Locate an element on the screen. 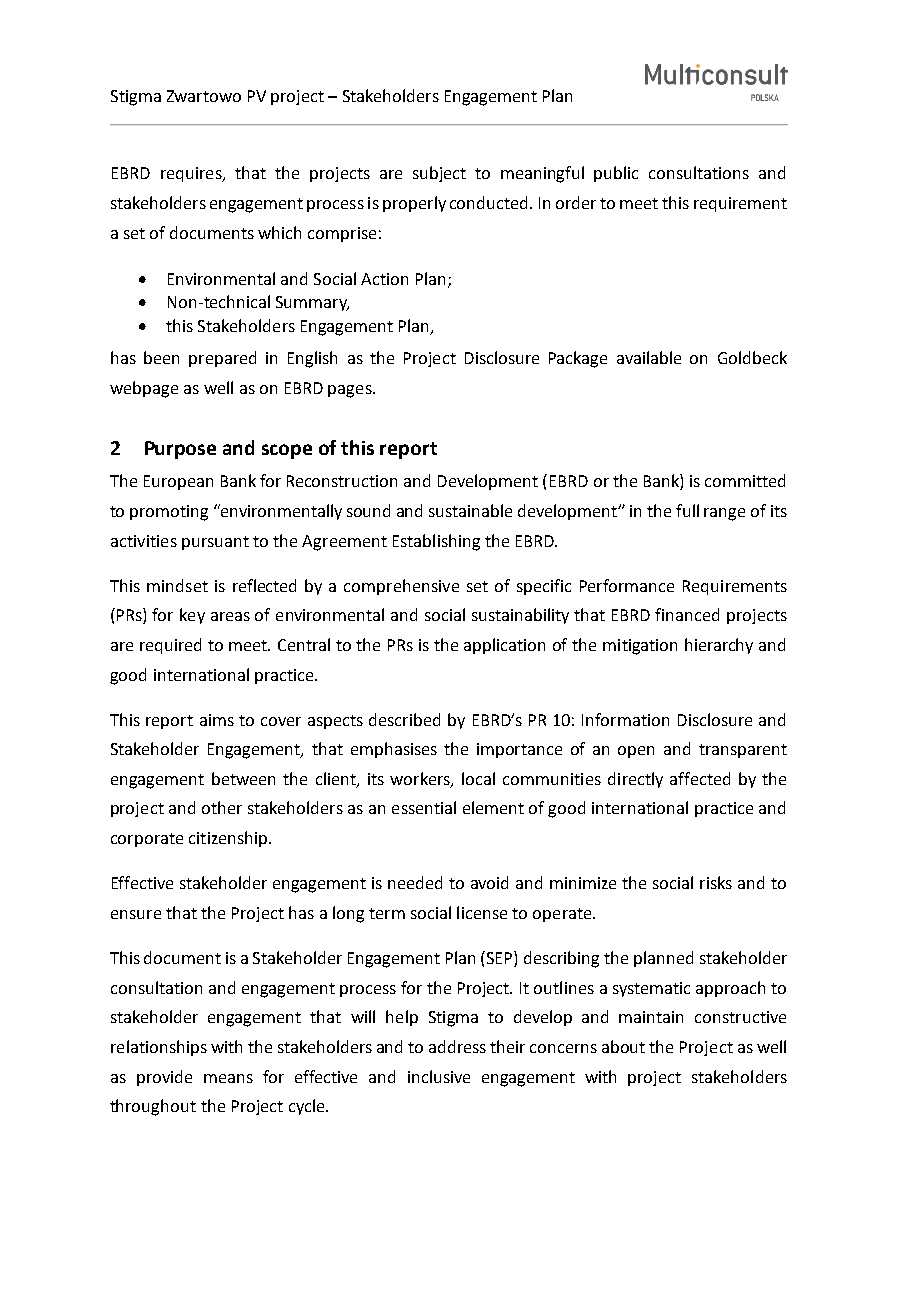 This screenshot has height=1307, width=924. aims is located at coordinates (217, 720).
